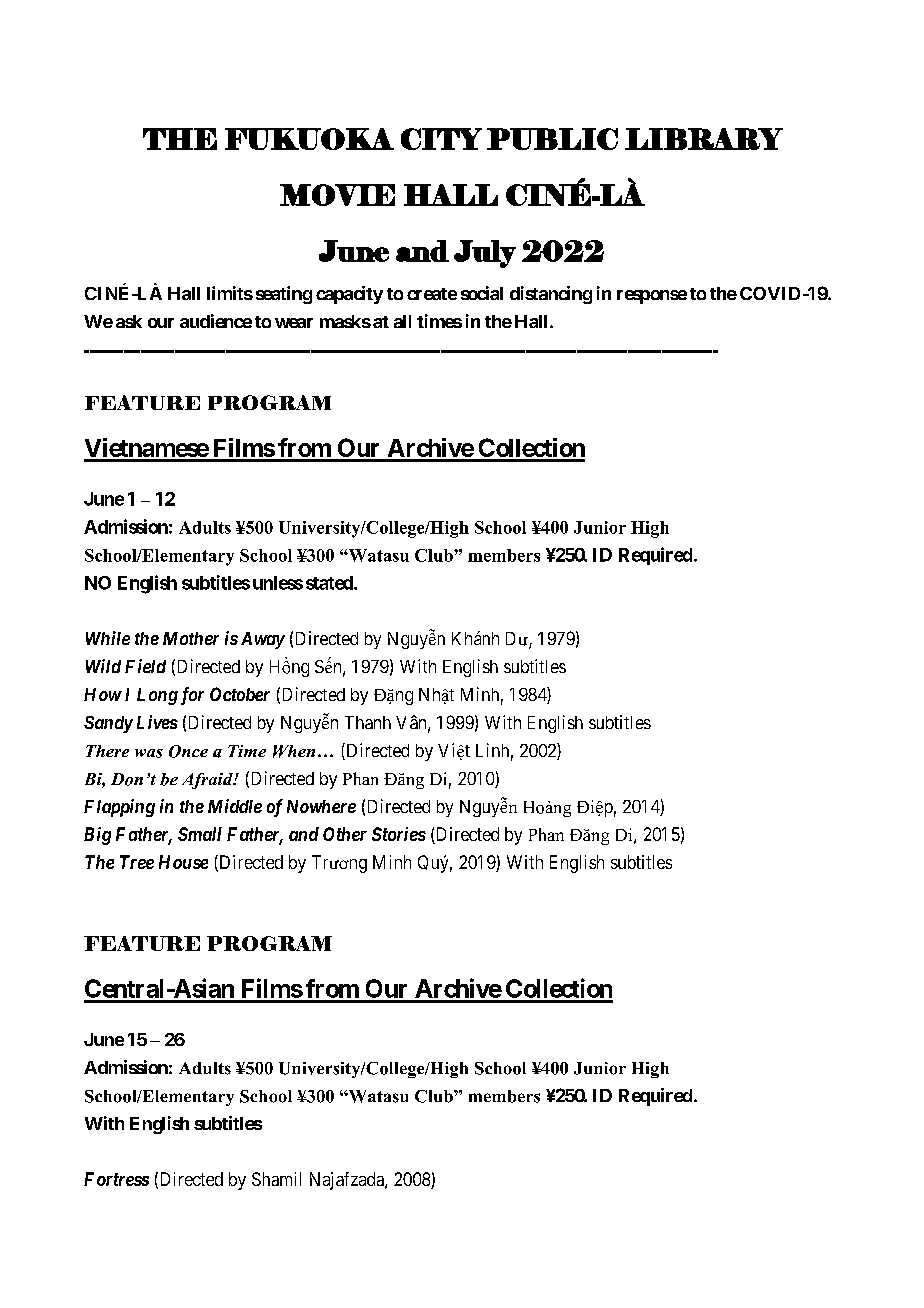 Image resolution: width=924 pixels, height=1308 pixels. What do you see at coordinates (309, 139) in the screenshot?
I see `FUKUOKA` at bounding box center [309, 139].
